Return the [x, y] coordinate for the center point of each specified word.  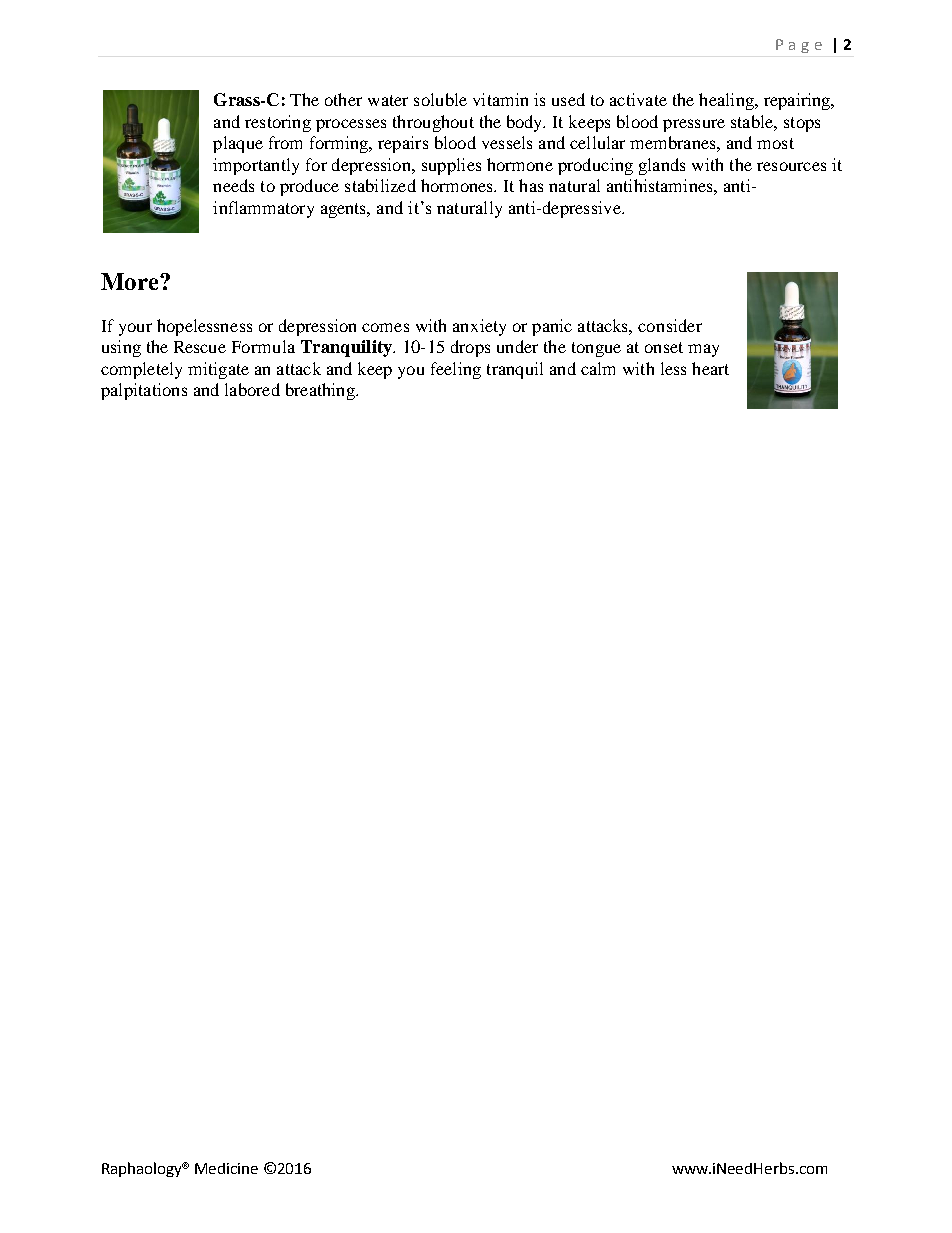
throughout [433, 123]
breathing [321, 391]
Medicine [226, 1168]
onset [664, 347]
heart [710, 368]
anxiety [479, 327]
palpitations [144, 391]
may [703, 350]
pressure [694, 125]
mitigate [218, 370]
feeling [456, 370]
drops [470, 348]
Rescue [200, 347]
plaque [238, 144]
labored [252, 389]
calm [598, 368]
